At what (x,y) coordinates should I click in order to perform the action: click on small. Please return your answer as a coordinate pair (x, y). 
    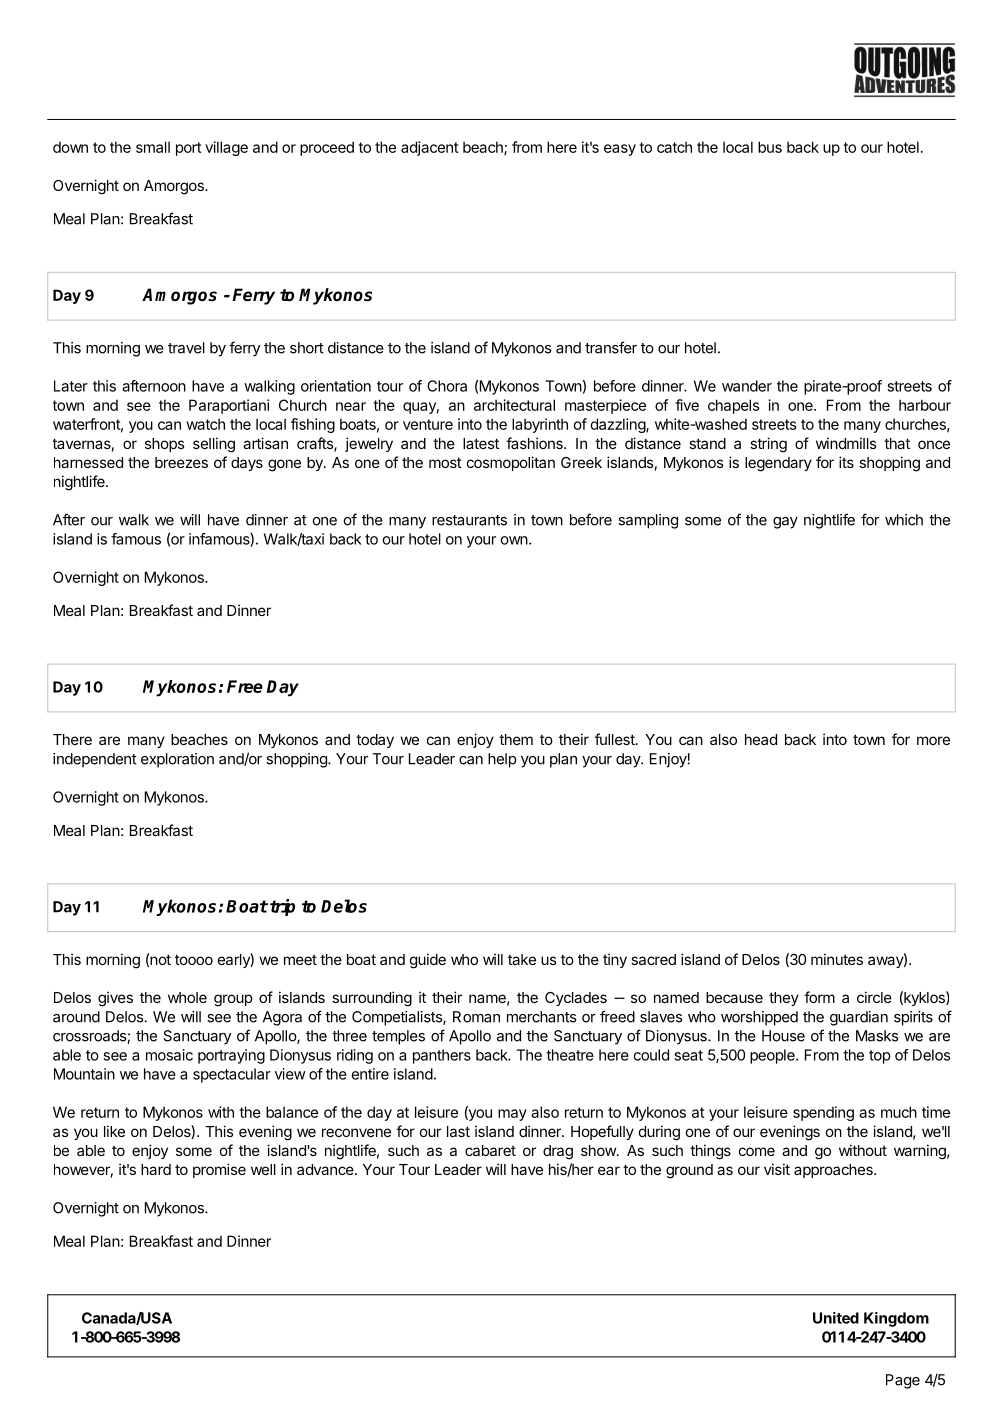
    Looking at the image, I should click on (153, 147).
